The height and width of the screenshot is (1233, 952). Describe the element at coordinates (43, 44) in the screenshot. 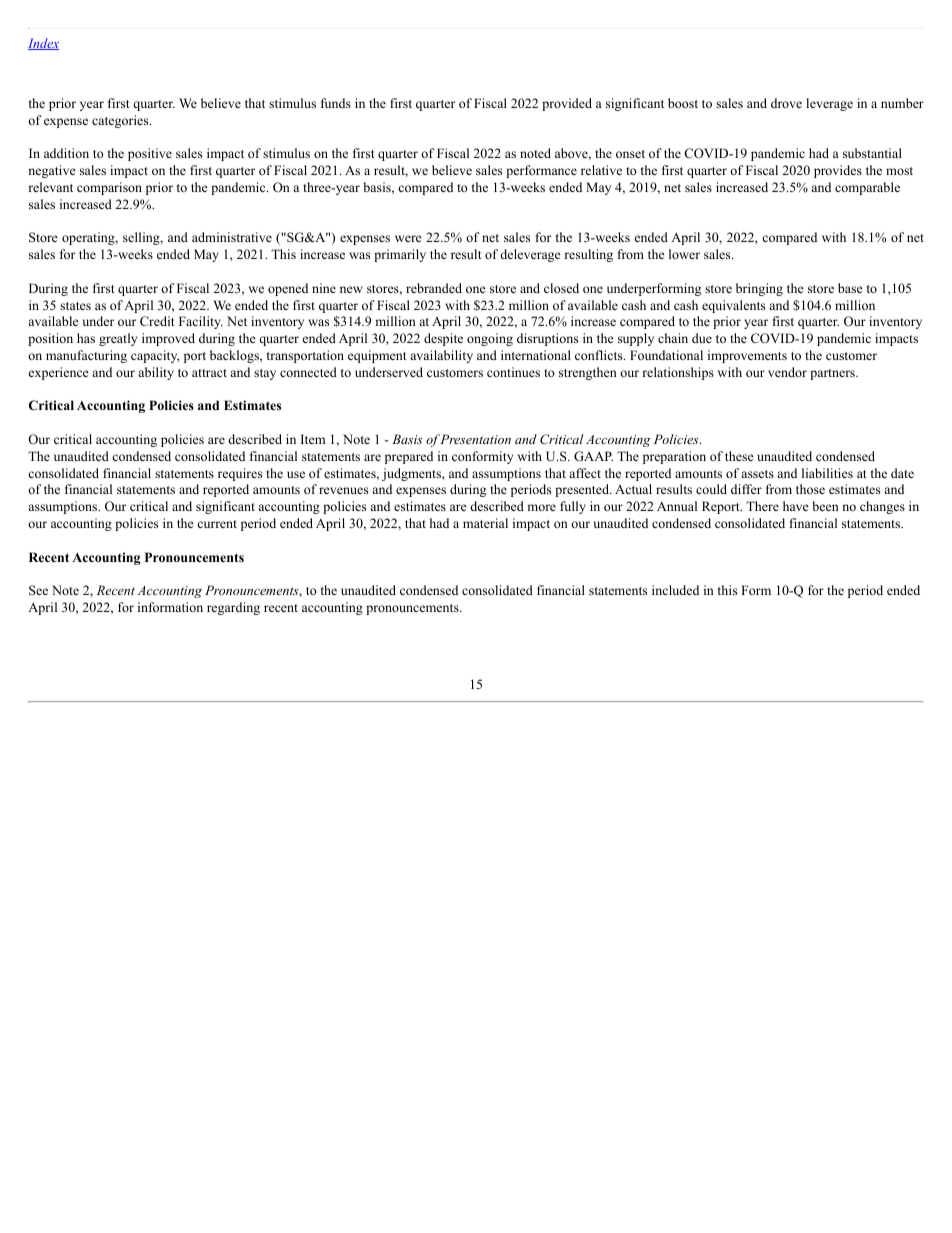

I see `Index` at that location.
